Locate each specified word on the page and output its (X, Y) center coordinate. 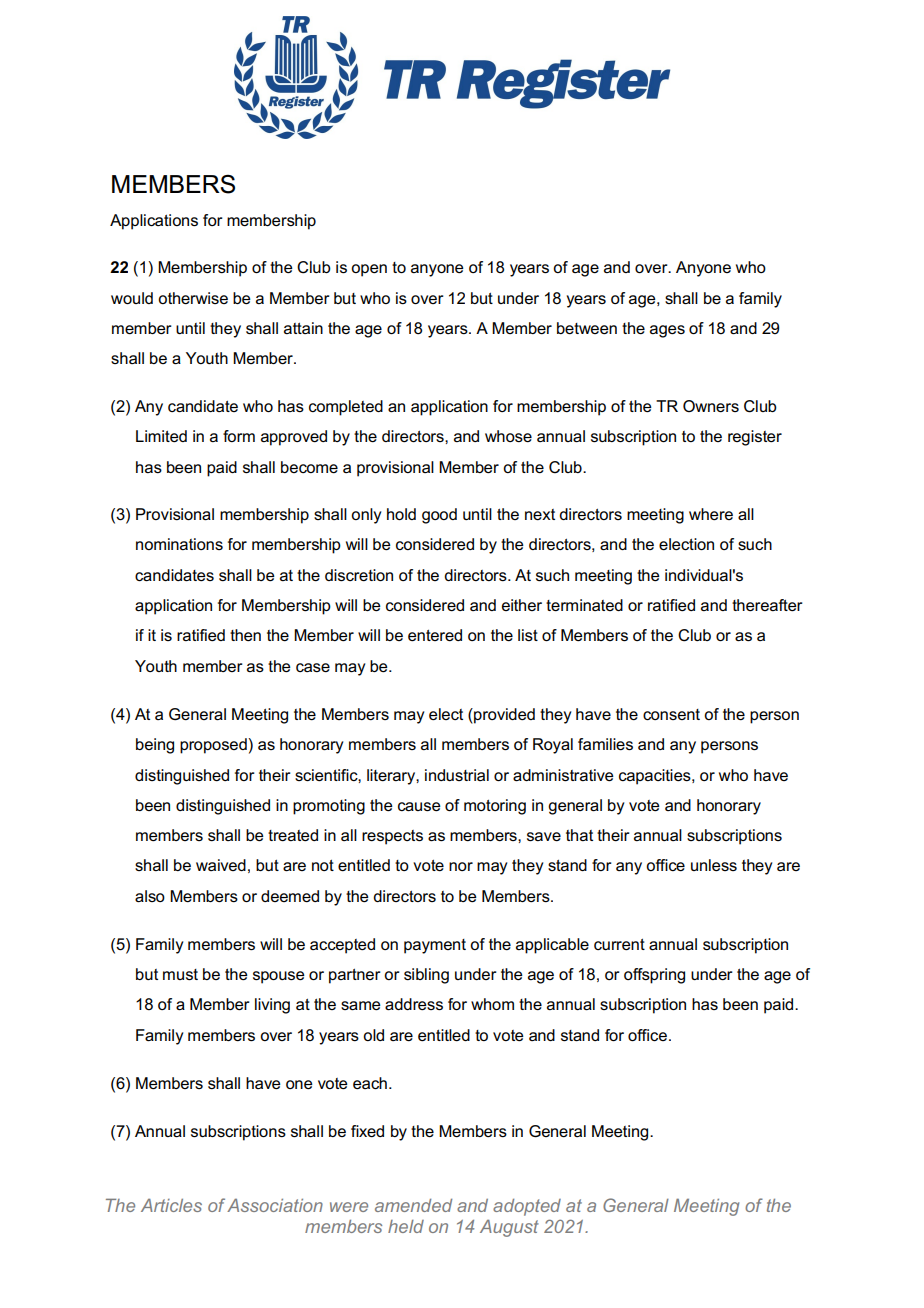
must (180, 974)
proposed (213, 746)
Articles (171, 1205)
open (369, 270)
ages (667, 331)
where (711, 514)
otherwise (193, 298)
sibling (426, 976)
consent (671, 714)
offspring (654, 976)
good (439, 516)
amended (413, 1205)
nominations (179, 544)
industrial (457, 775)
